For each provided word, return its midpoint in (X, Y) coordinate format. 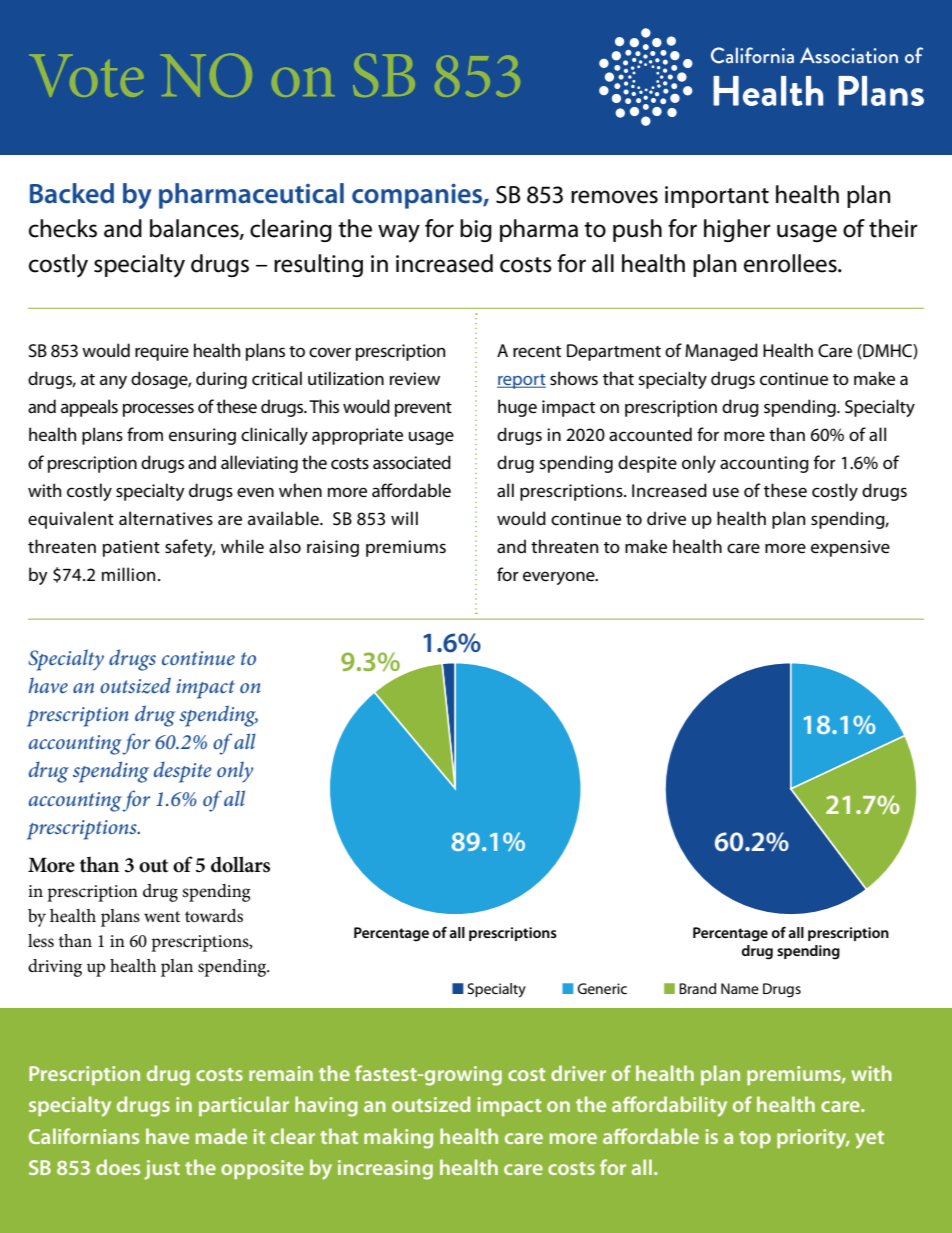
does (118, 1167)
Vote (86, 76)
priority (813, 1139)
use (726, 492)
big (476, 230)
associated (412, 462)
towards (214, 916)
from (145, 434)
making (398, 1138)
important (717, 197)
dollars (240, 864)
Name (740, 988)
